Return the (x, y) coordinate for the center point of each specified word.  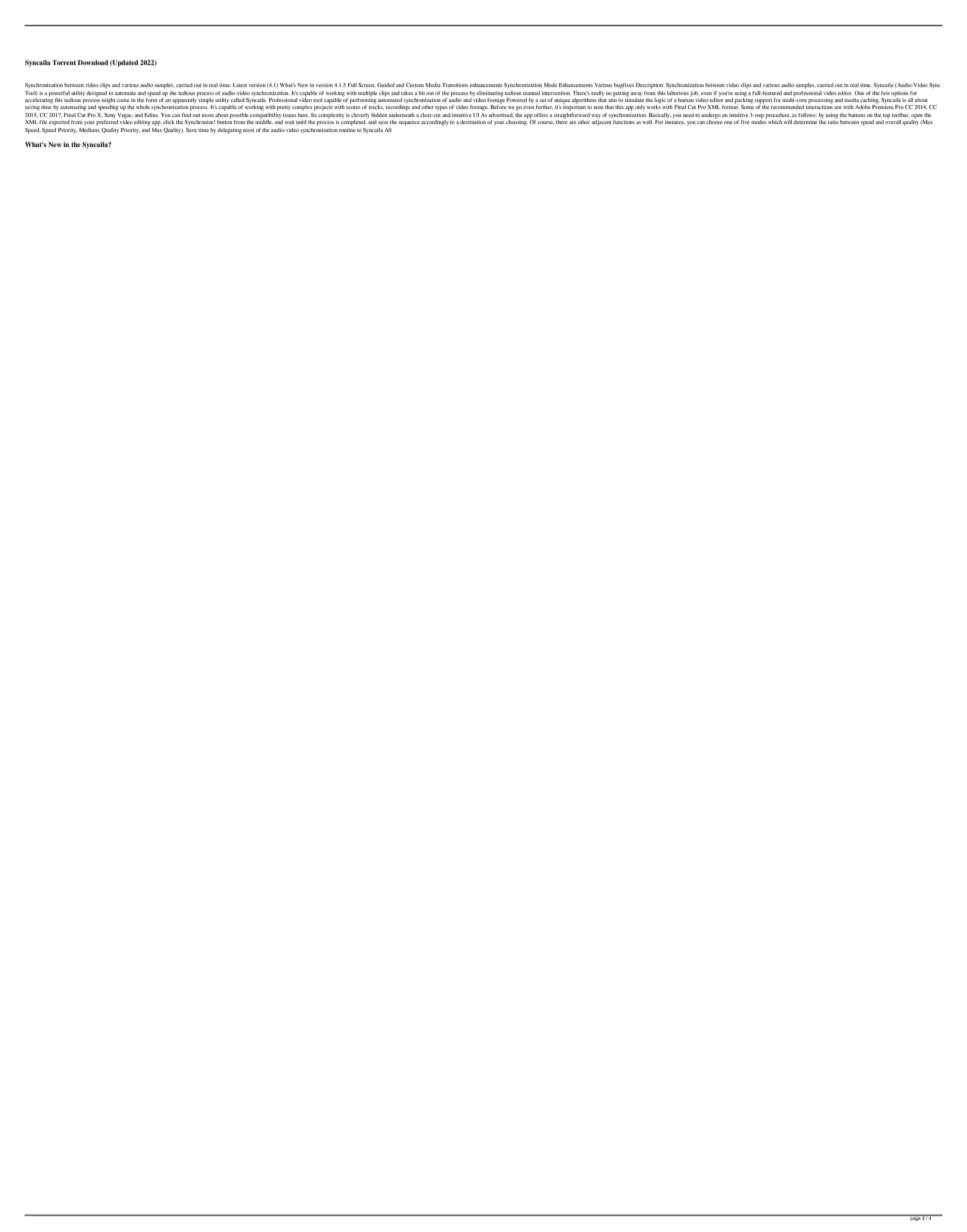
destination (473, 122)
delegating (229, 131)
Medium (89, 130)
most (248, 130)
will (789, 122)
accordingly (435, 123)
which (775, 122)
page (915, 1218)
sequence (409, 123)
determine (805, 122)
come (122, 100)
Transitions (455, 85)
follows (807, 115)
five (745, 122)
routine (347, 128)
